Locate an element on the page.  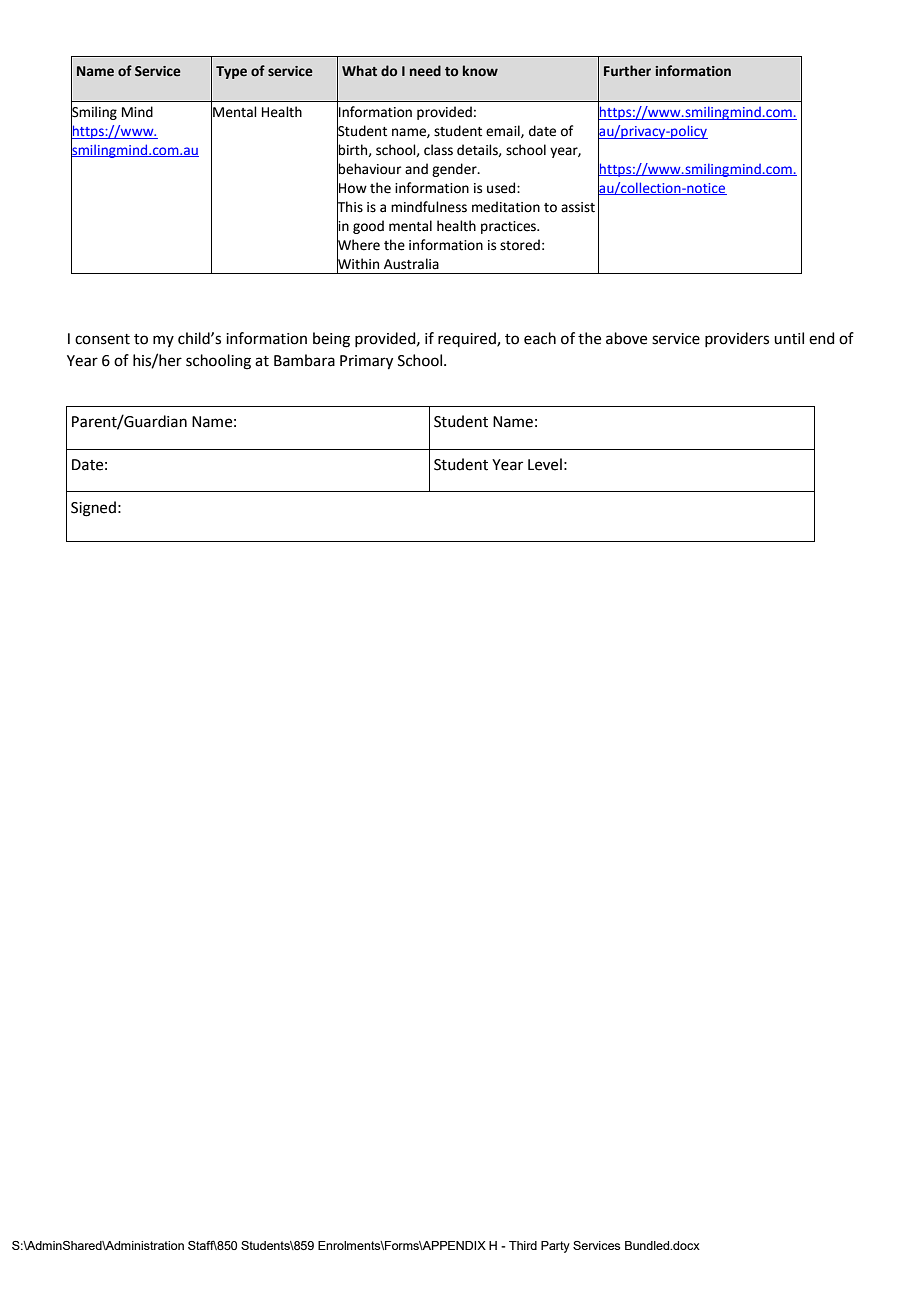
Level is located at coordinates (545, 464).
